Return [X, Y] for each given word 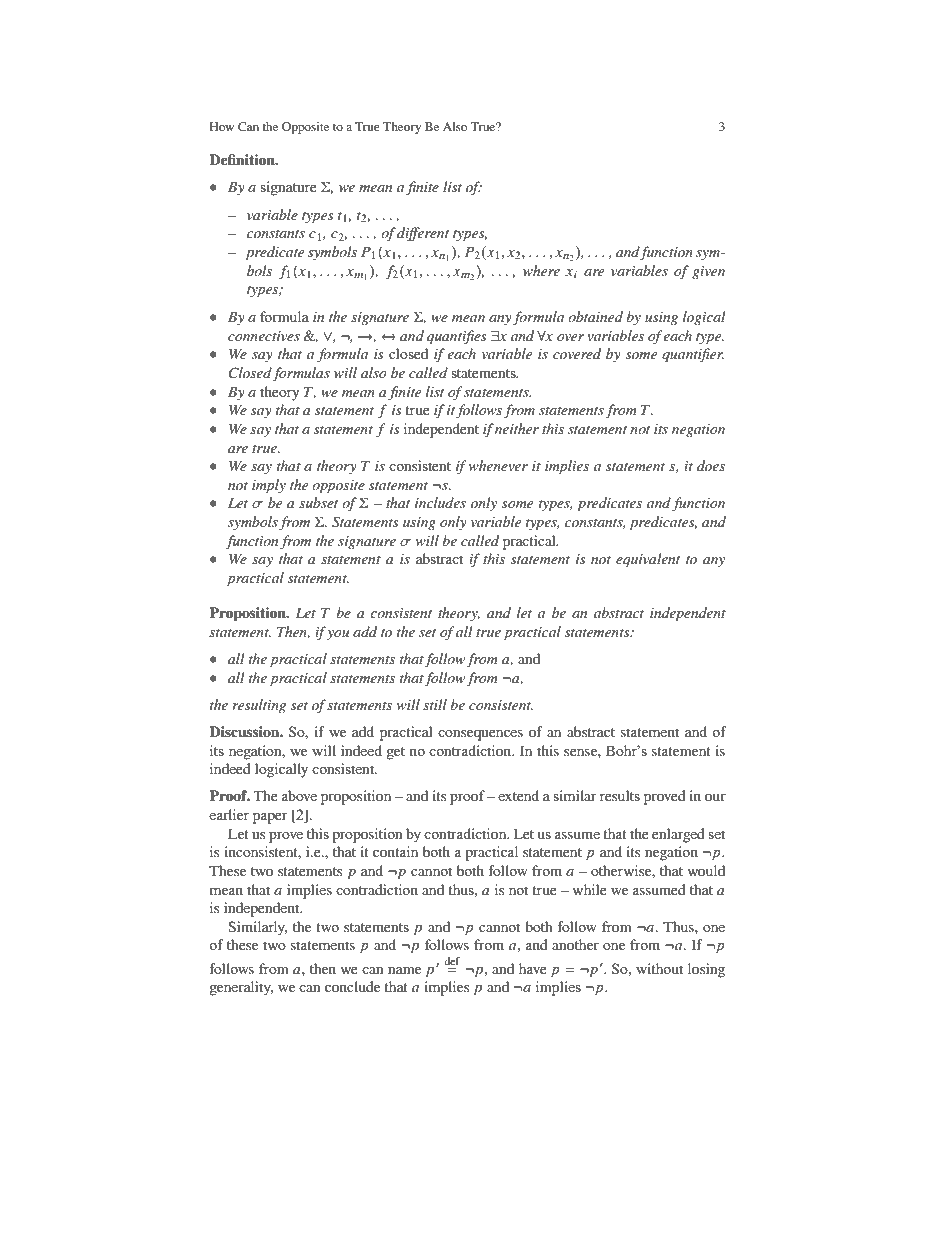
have [533, 968]
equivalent [648, 560]
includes [440, 502]
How [222, 126]
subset [318, 502]
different [423, 234]
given [708, 272]
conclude [352, 986]
